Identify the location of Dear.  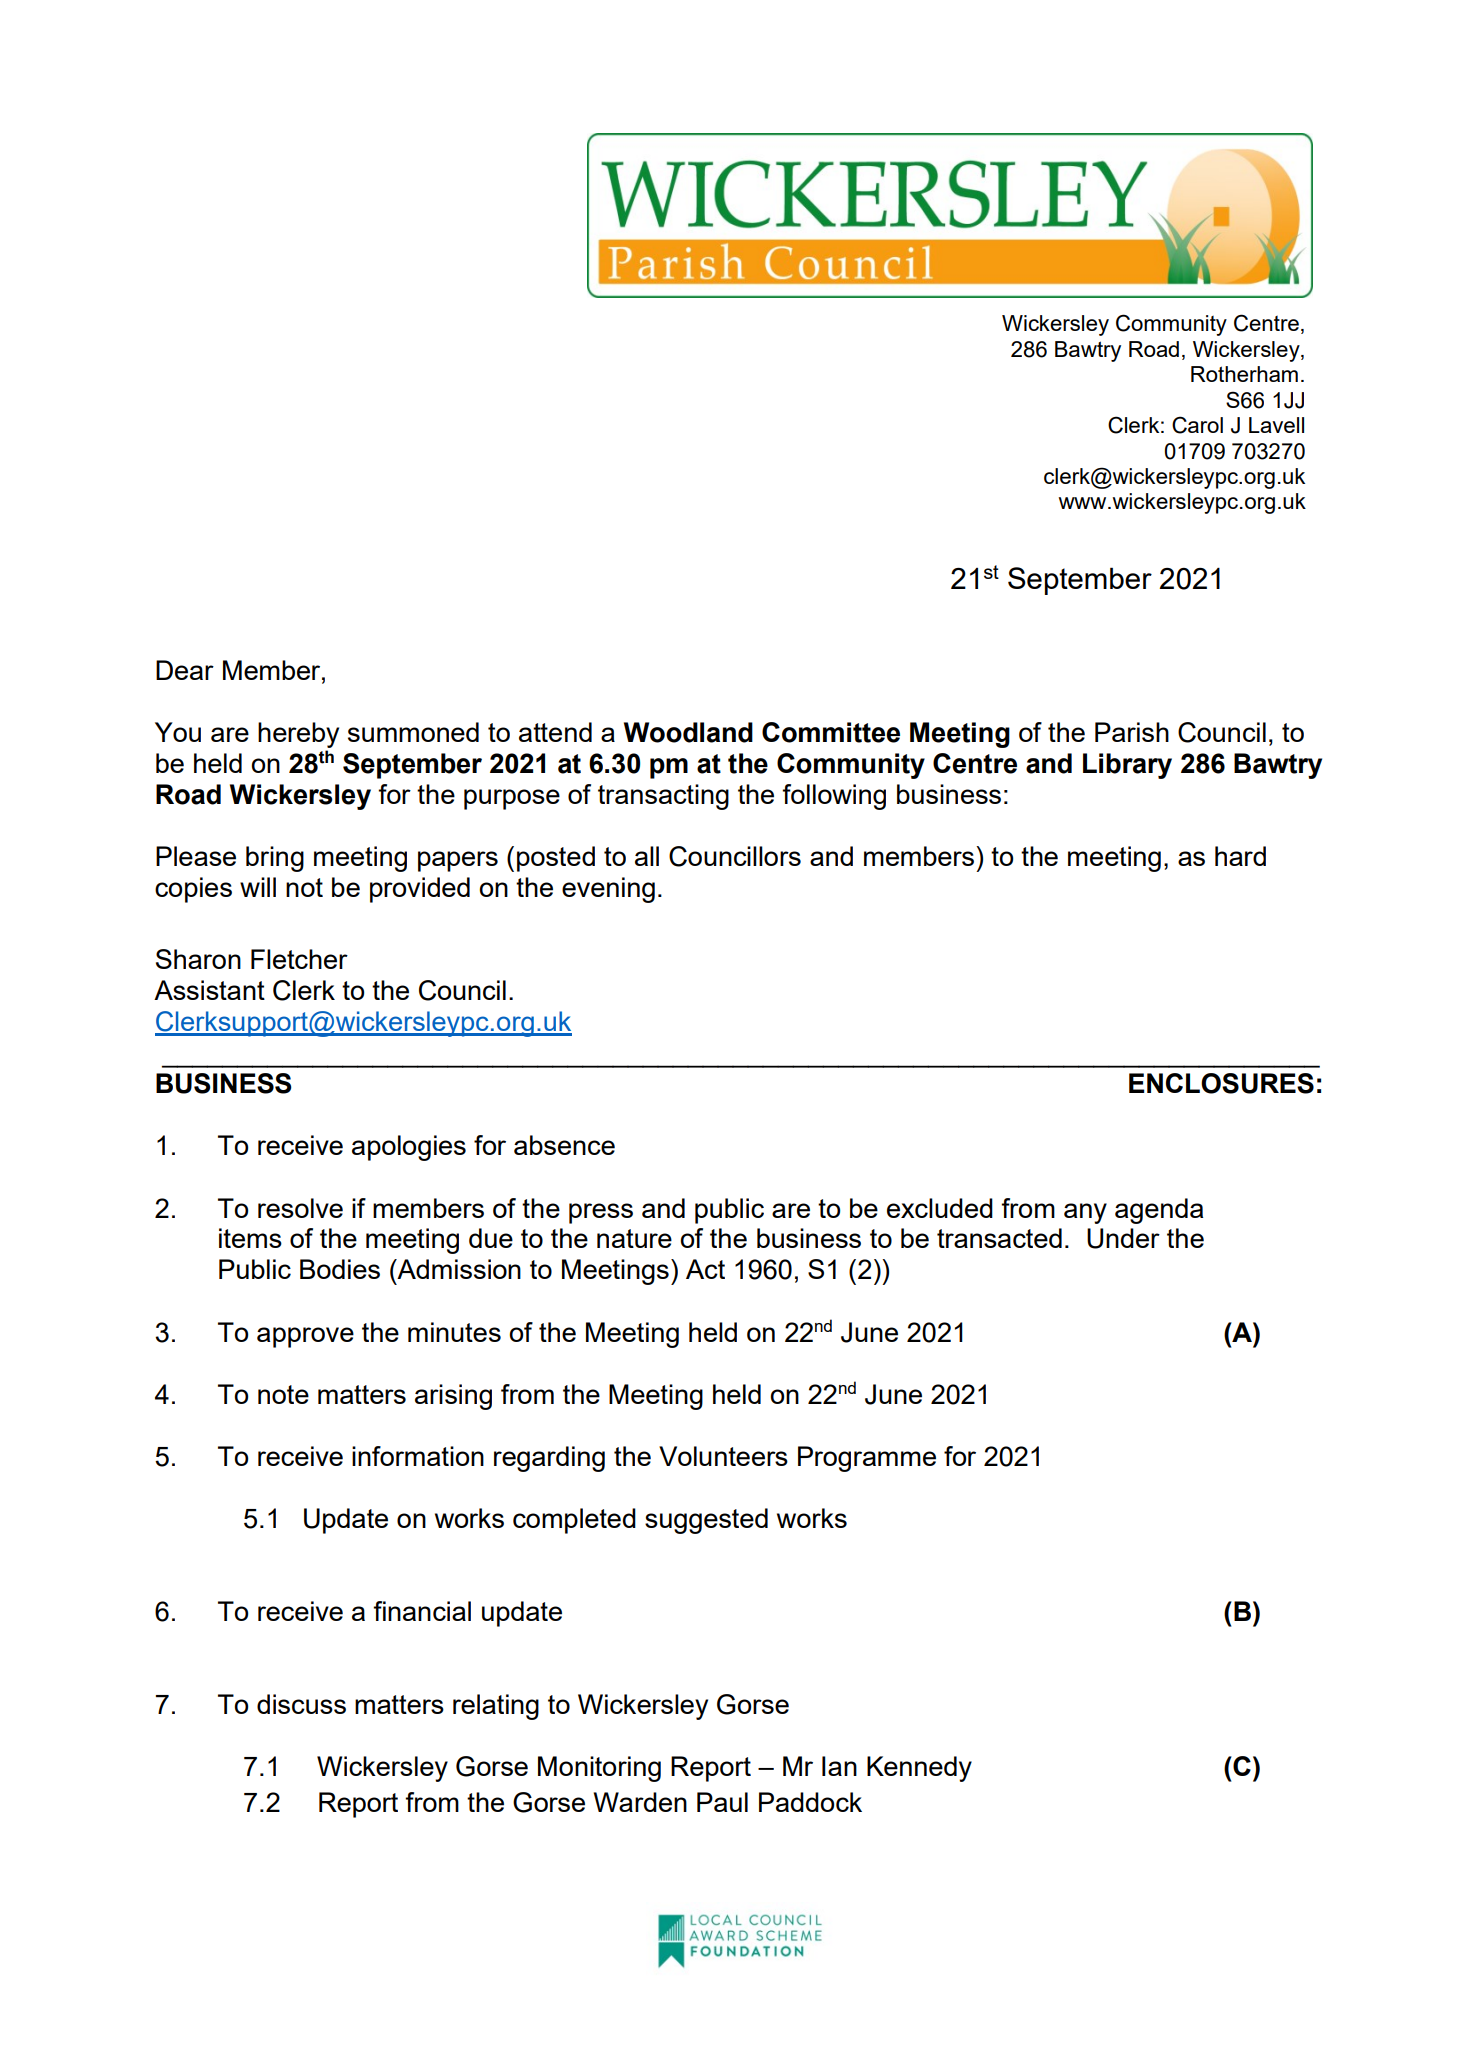
(185, 670).
